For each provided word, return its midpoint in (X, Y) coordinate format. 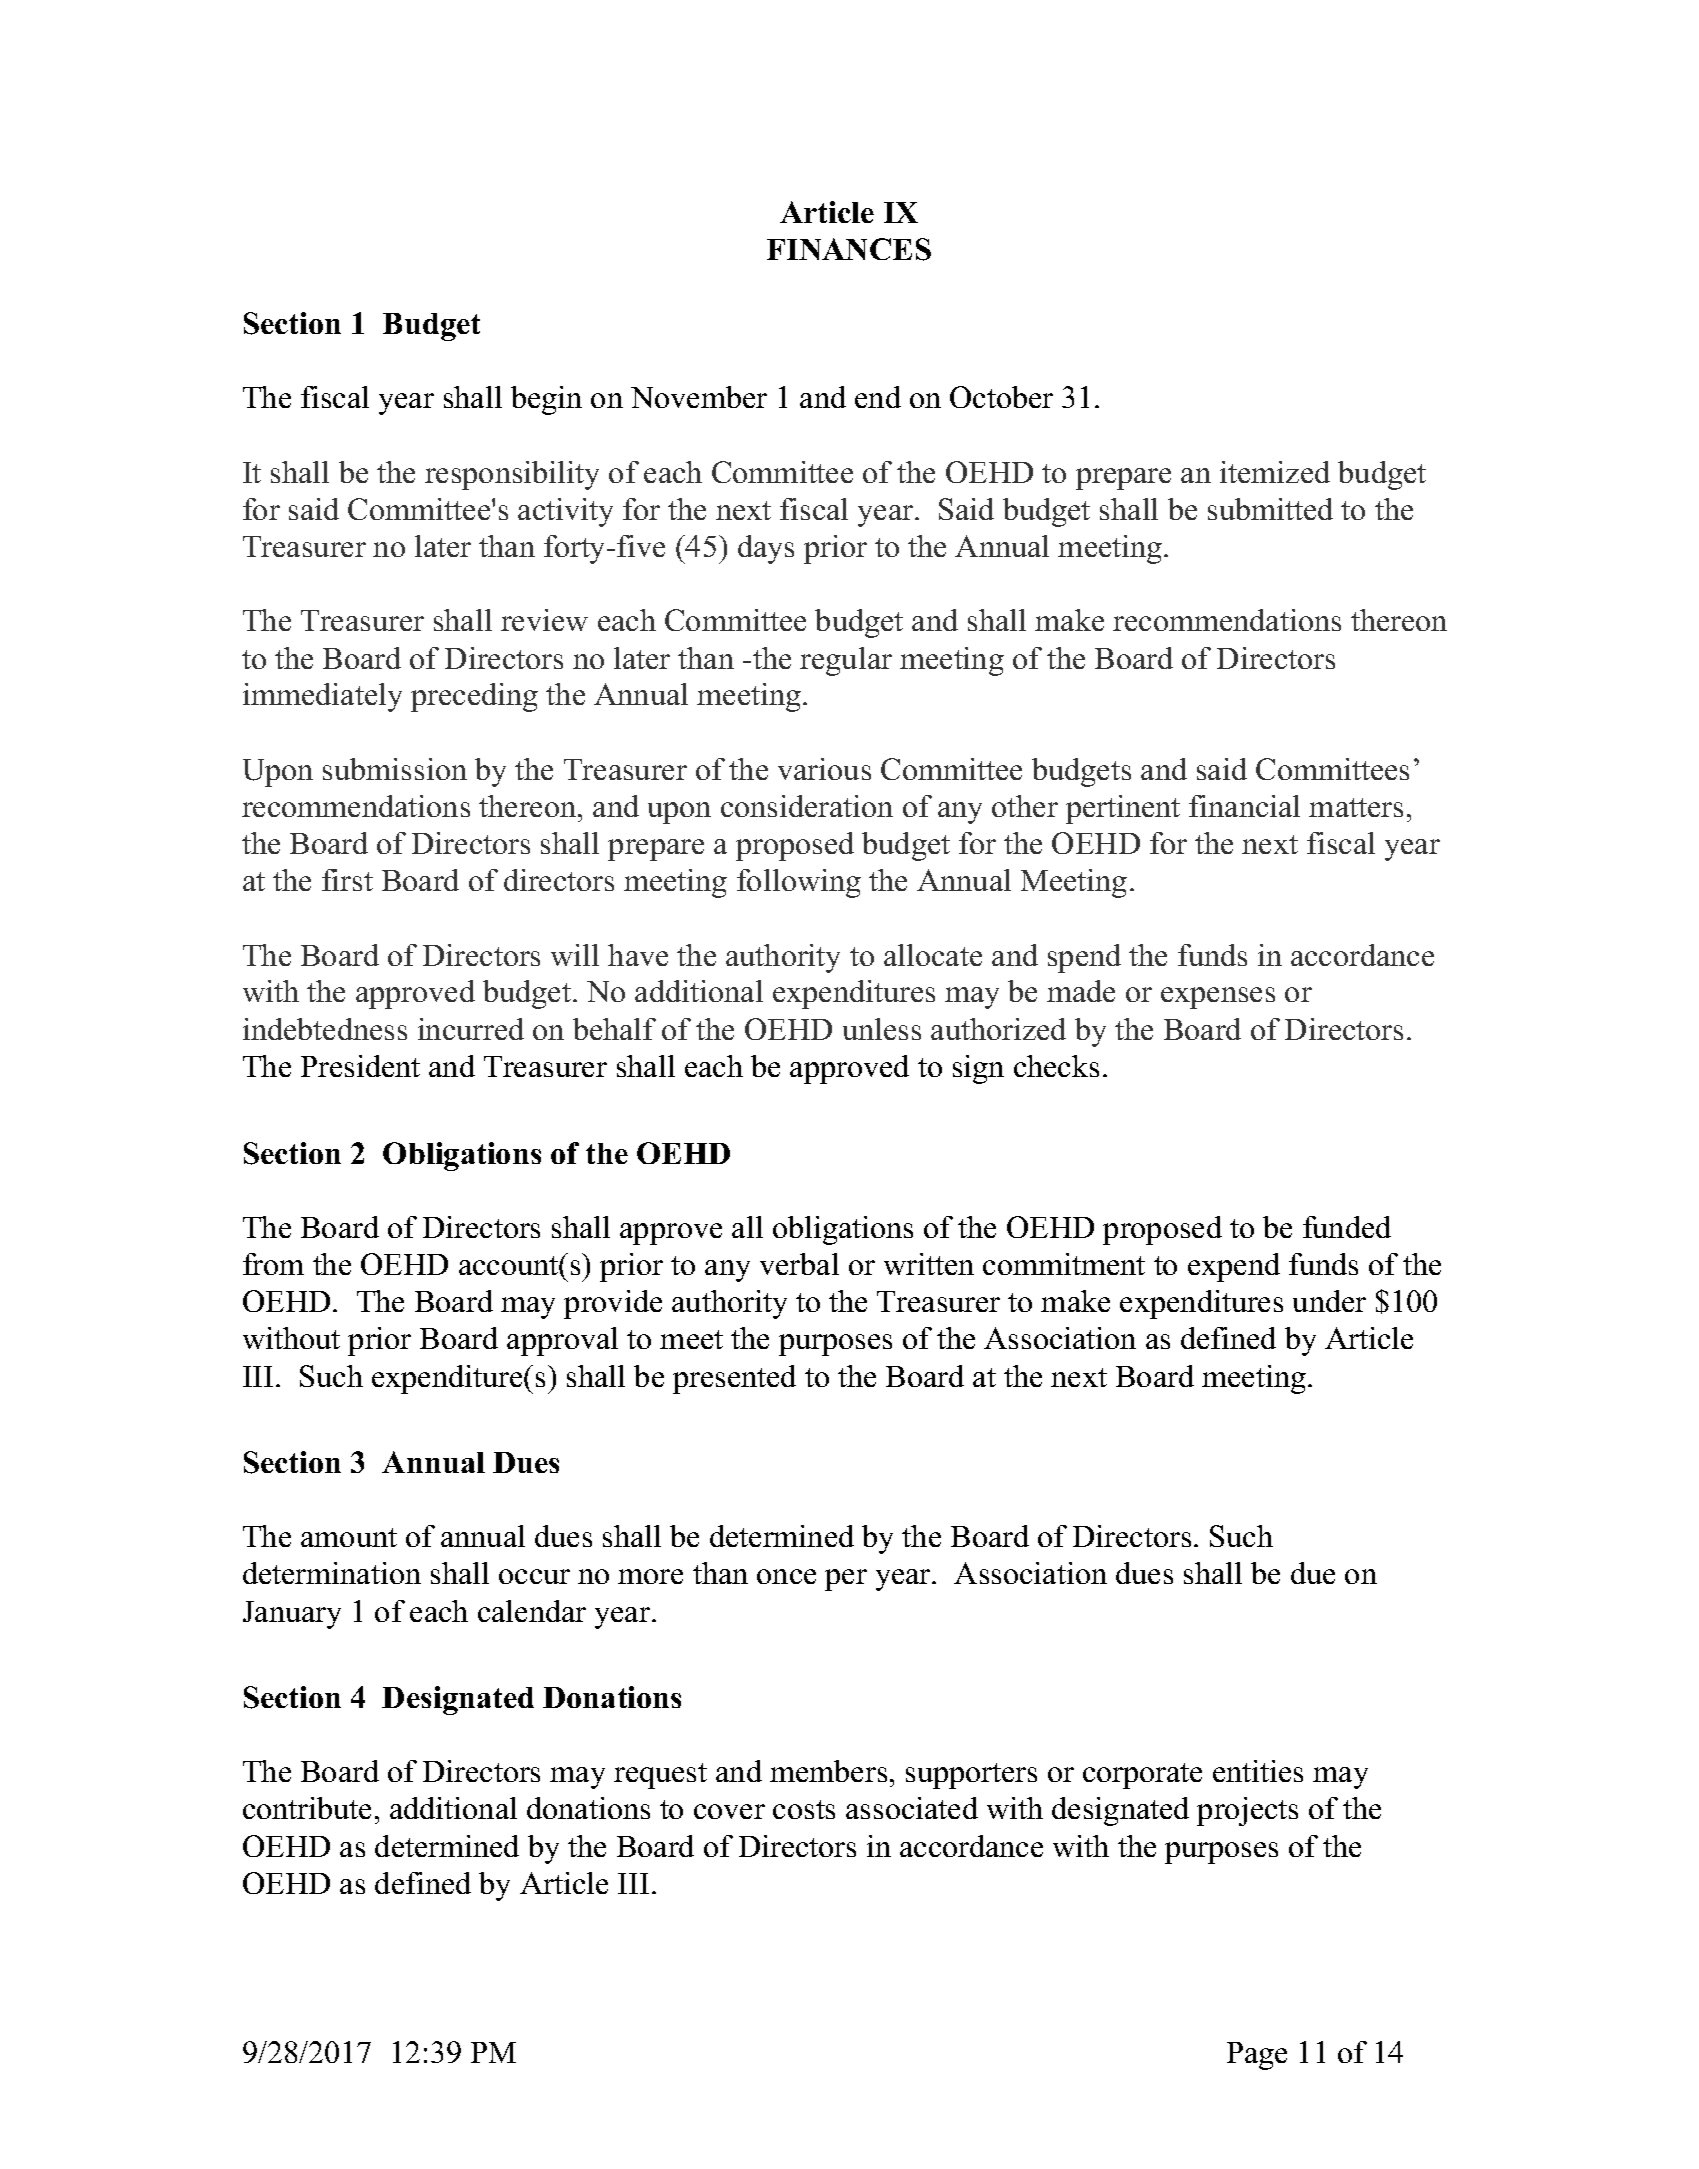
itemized (1275, 472)
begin (546, 400)
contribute (307, 1808)
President (360, 1066)
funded (1347, 1227)
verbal (799, 1264)
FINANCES (849, 249)
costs (804, 1809)
